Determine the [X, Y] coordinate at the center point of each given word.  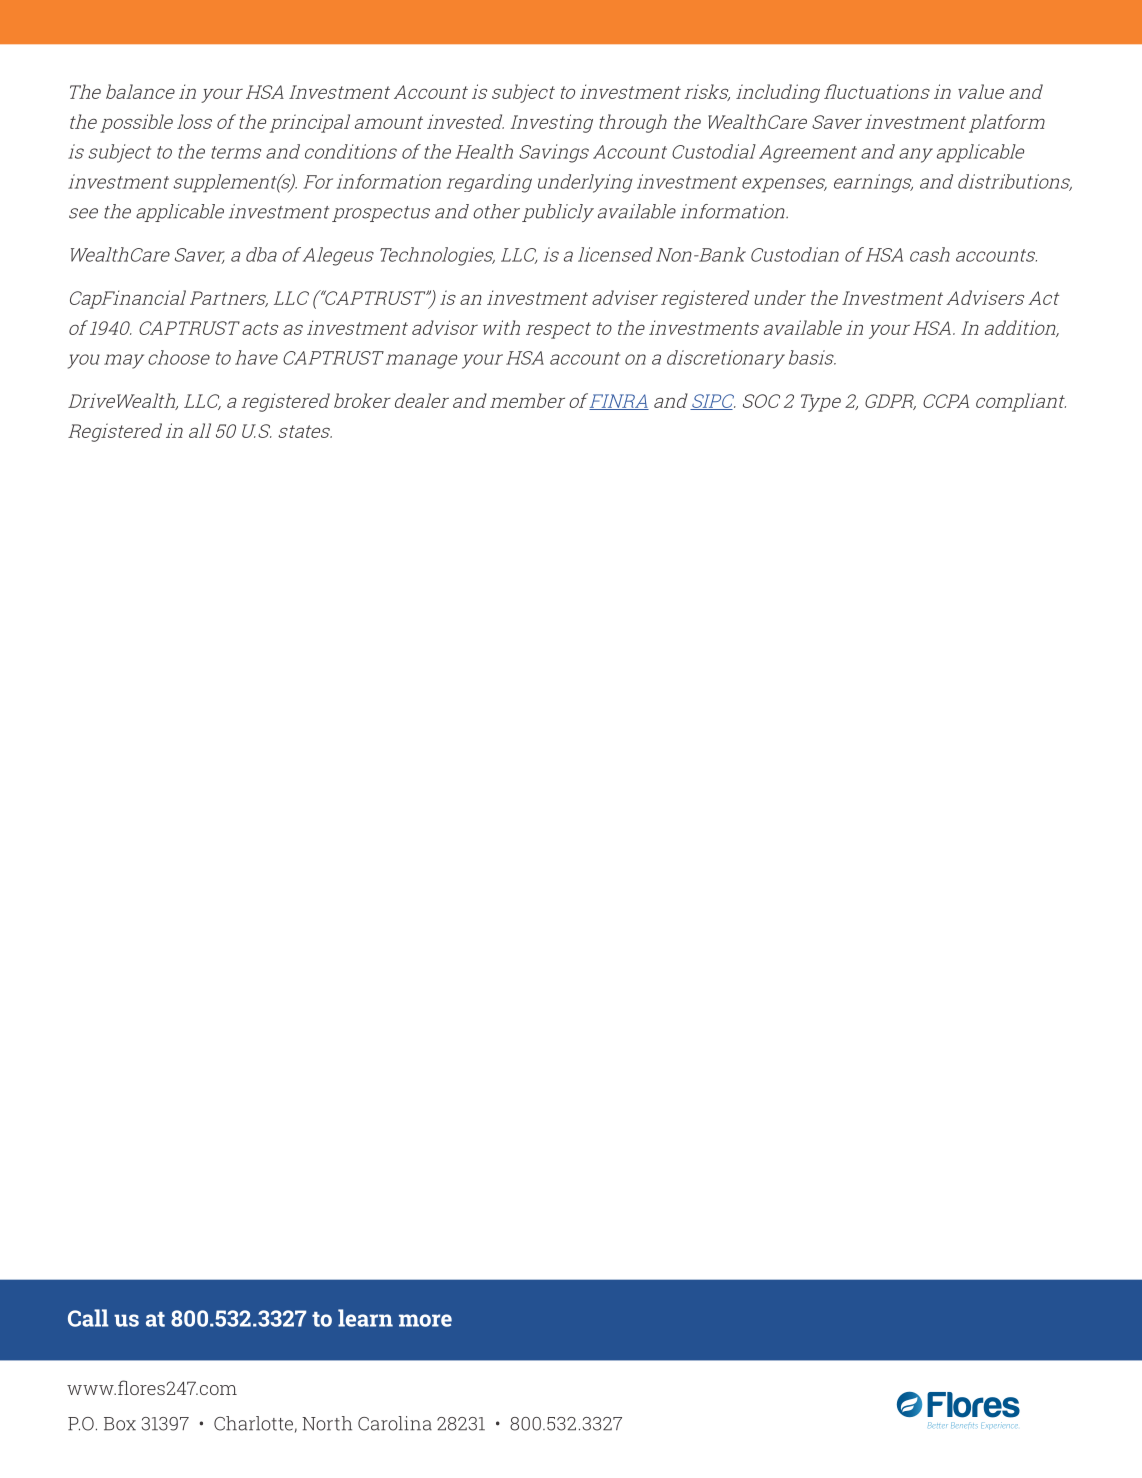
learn [365, 1318]
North [327, 1423]
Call [88, 1318]
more [425, 1320]
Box [120, 1424]
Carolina [395, 1423]
